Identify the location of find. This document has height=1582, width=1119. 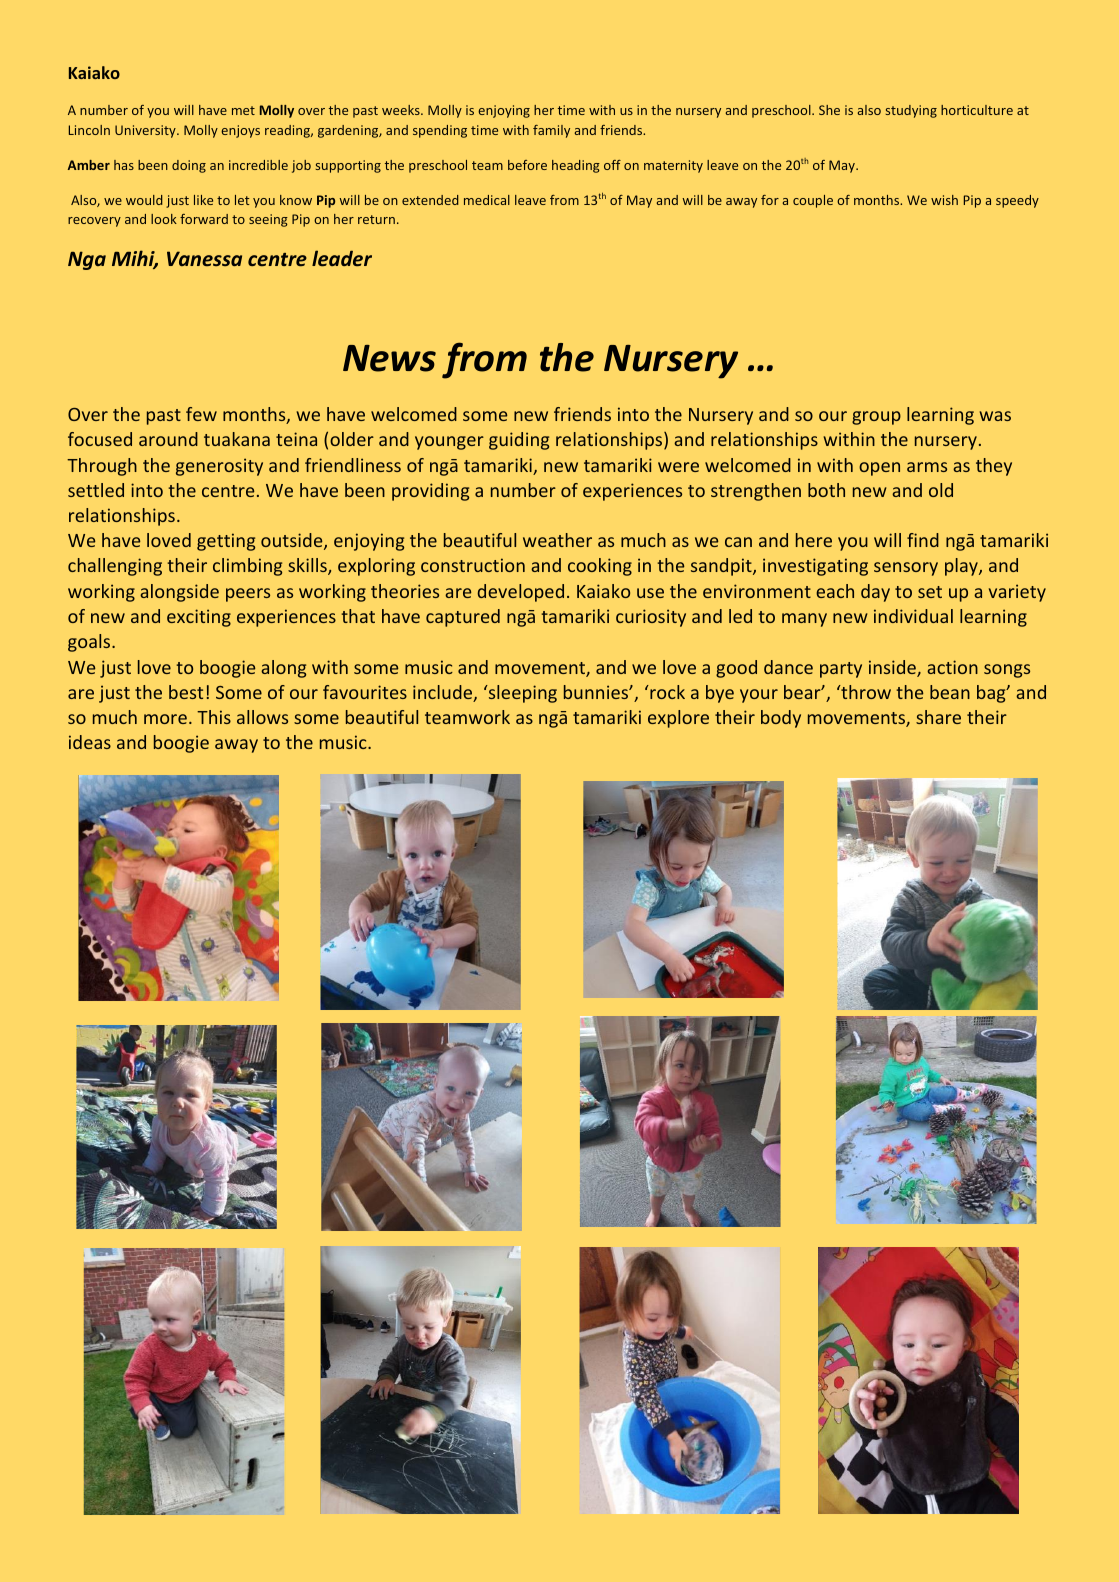
(923, 540).
